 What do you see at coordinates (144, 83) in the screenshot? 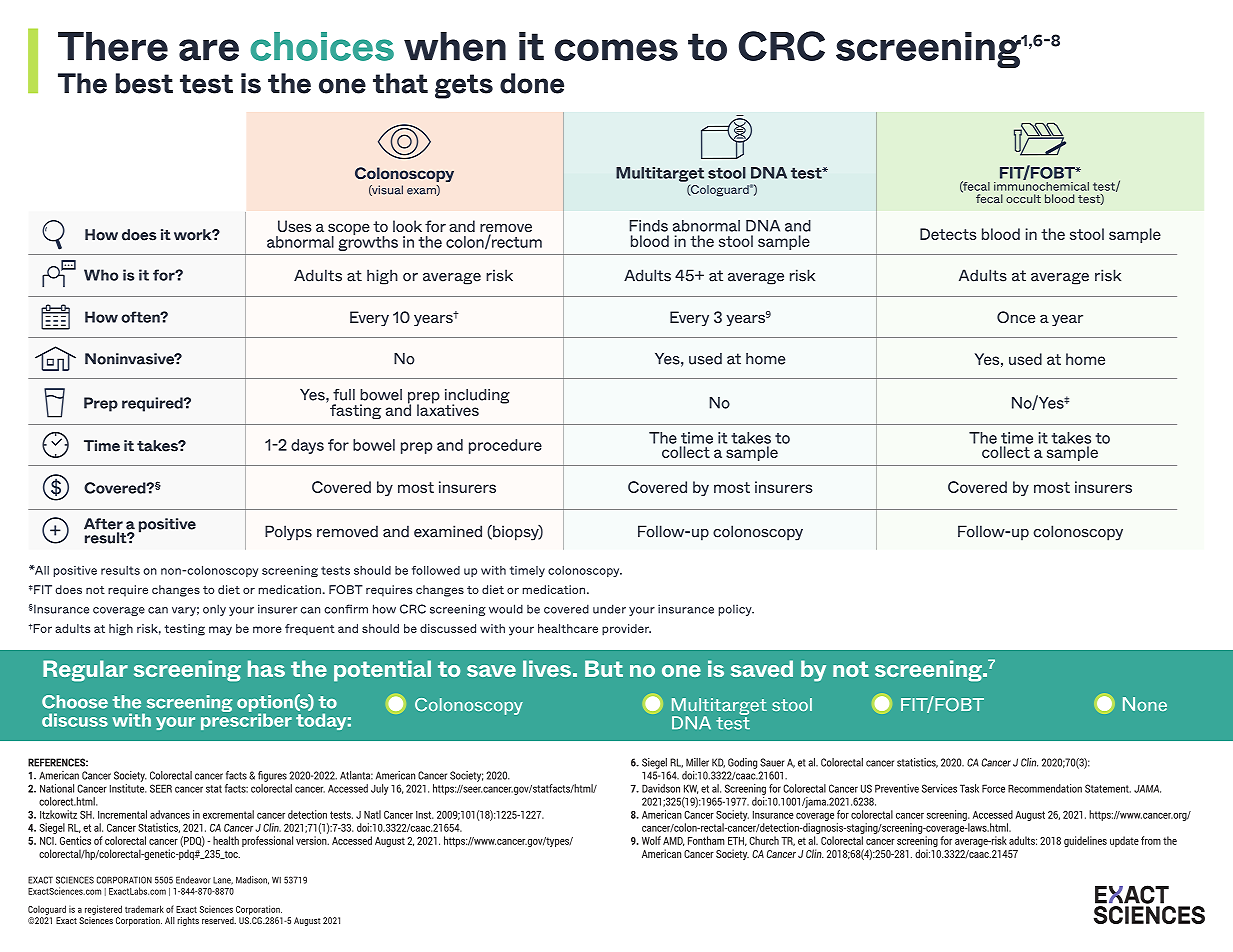
I see `best` at bounding box center [144, 83].
